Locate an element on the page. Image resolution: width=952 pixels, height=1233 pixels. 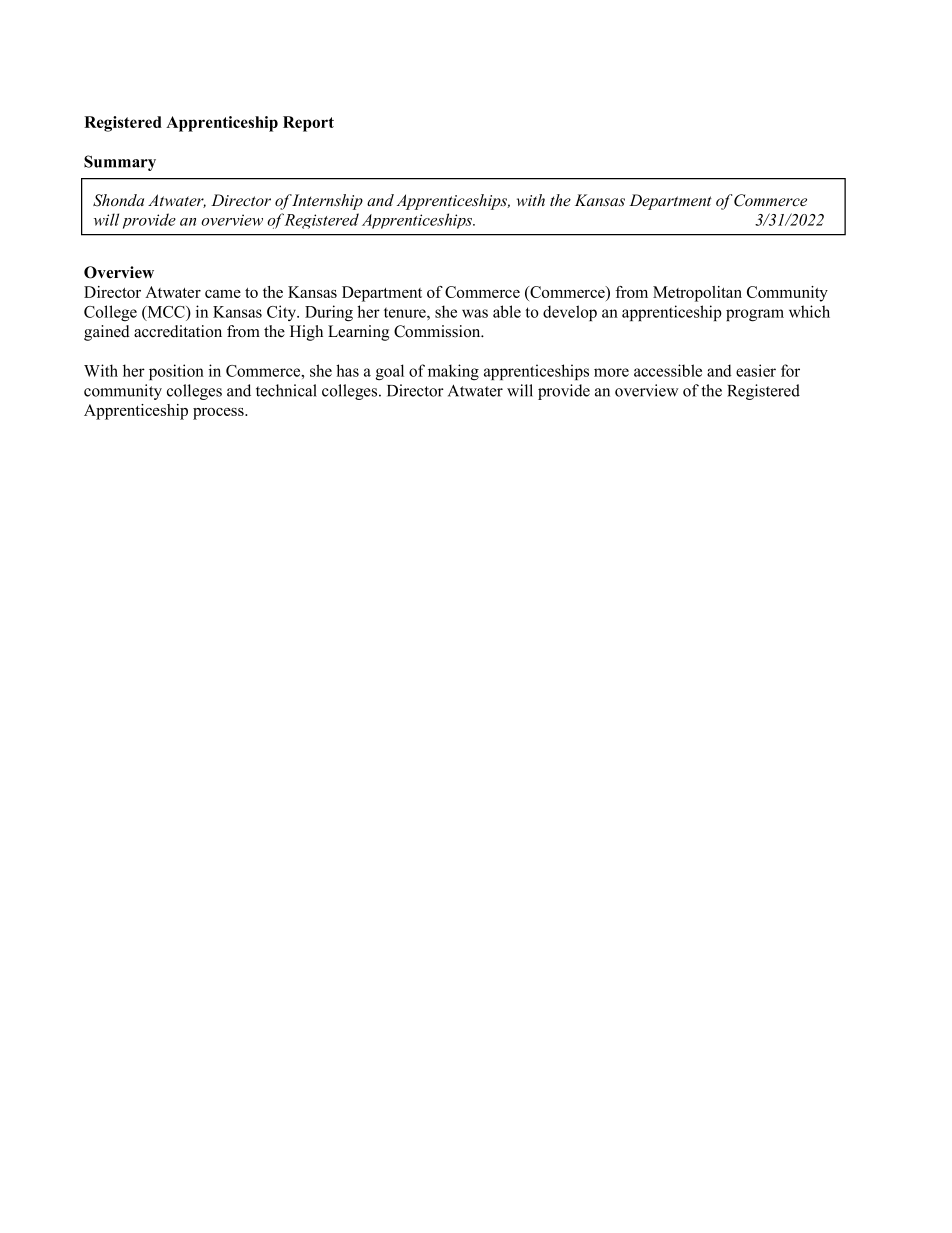
Report is located at coordinates (308, 124).
